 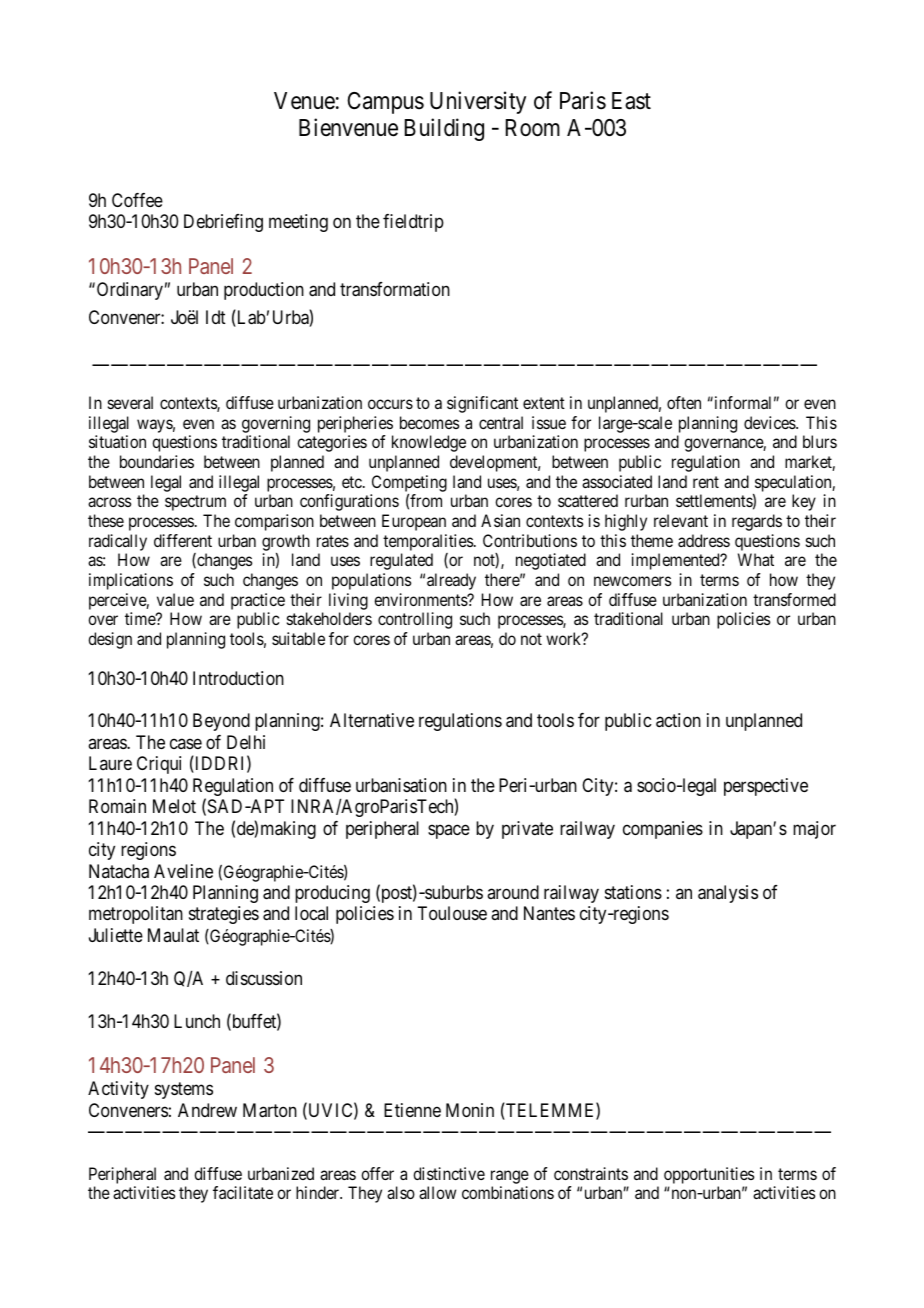 I want to click on East, so click(x=631, y=101).
